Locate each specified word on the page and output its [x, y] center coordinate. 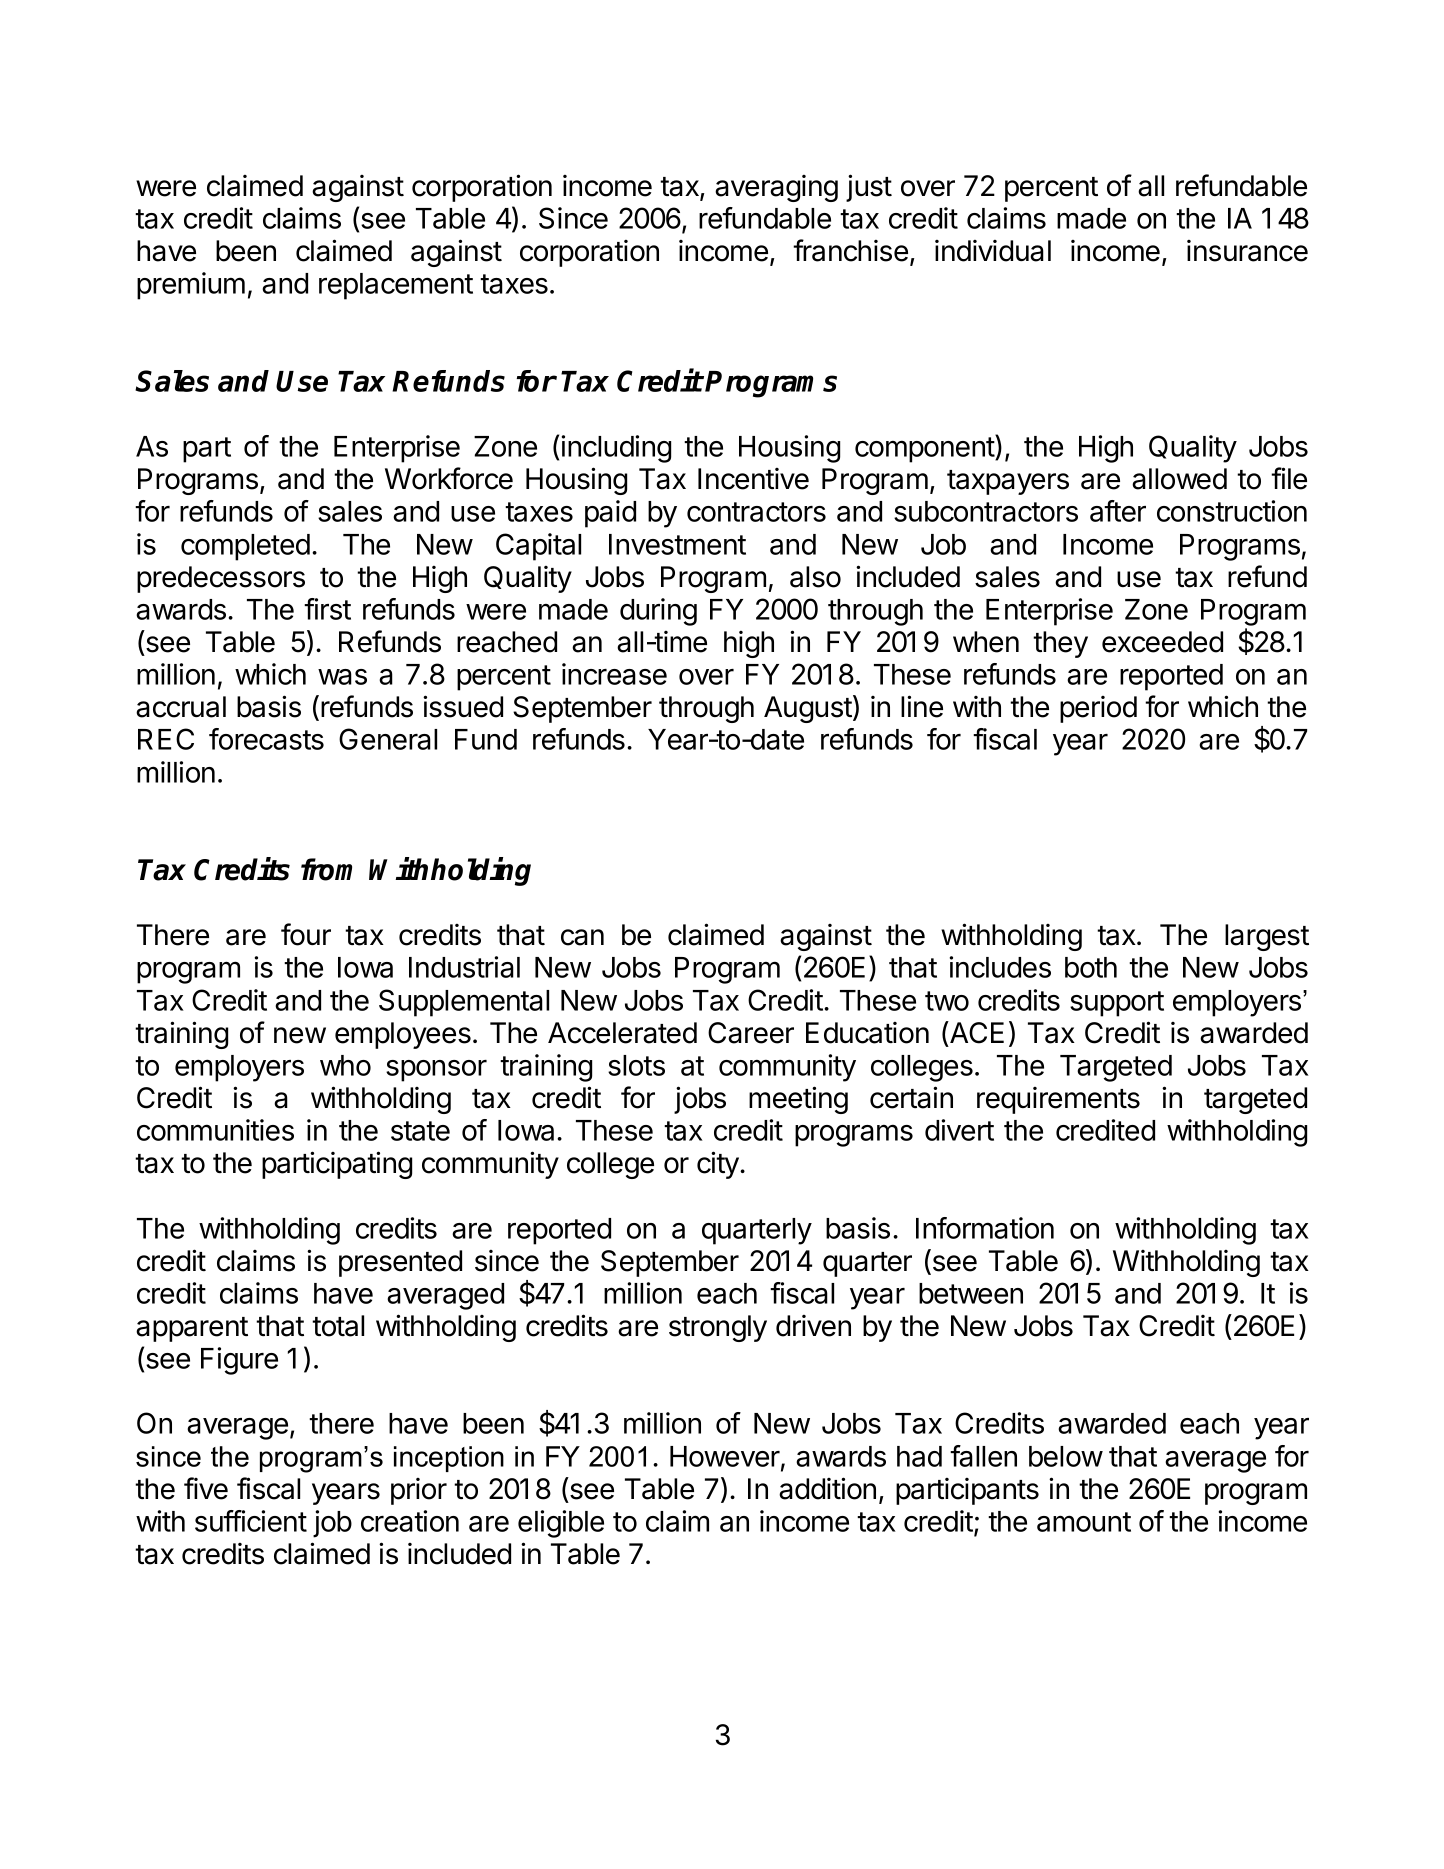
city [719, 1165]
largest [1267, 937]
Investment [677, 544]
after [1118, 511]
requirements [1058, 1100]
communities [215, 1130]
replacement [396, 286]
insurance [1247, 251]
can [582, 937]
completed [245, 547]
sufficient [251, 1521]
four [306, 934]
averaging [776, 188]
